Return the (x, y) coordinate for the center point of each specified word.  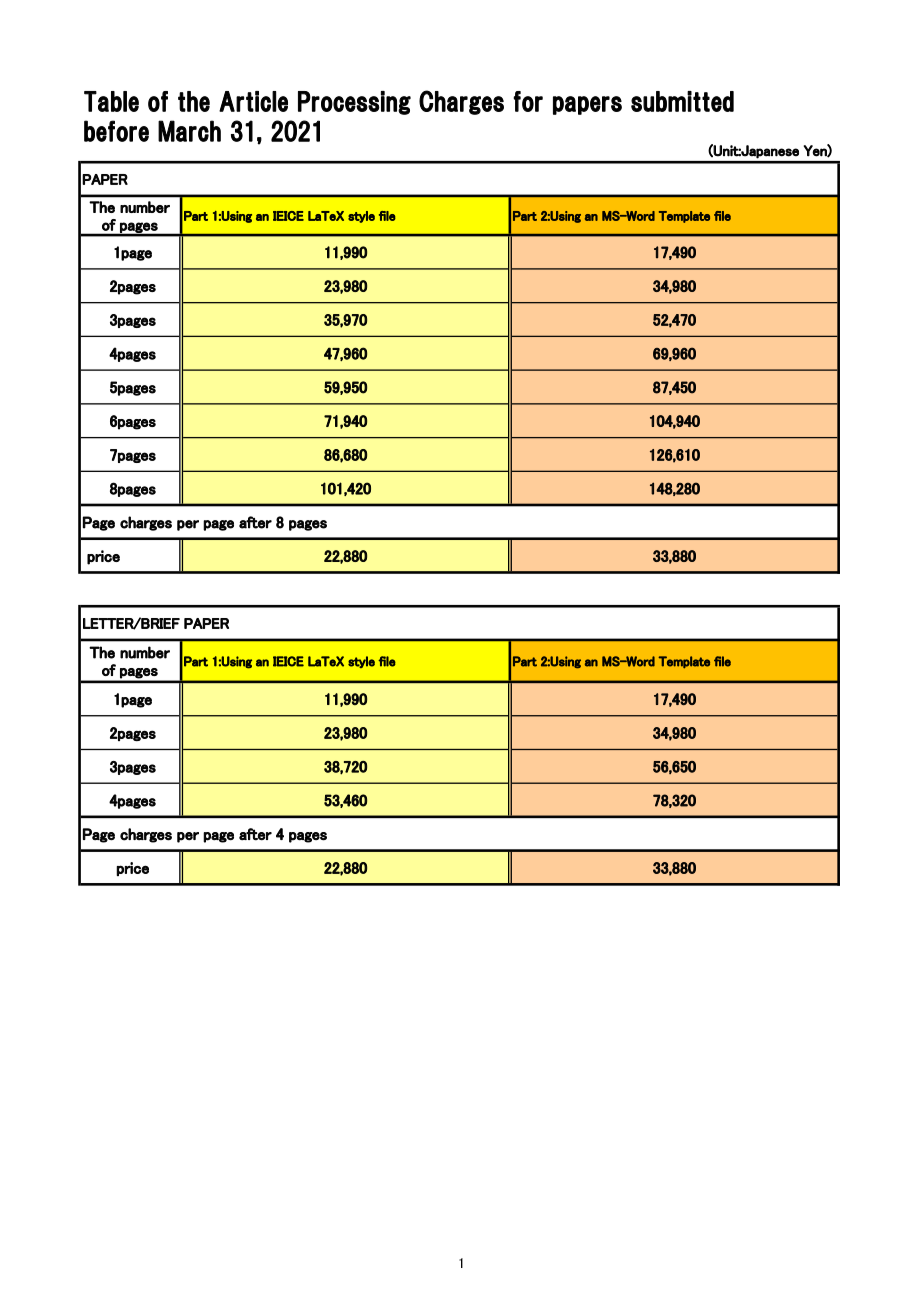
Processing (354, 103)
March (189, 131)
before (116, 131)
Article (253, 101)
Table (111, 101)
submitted (682, 101)
